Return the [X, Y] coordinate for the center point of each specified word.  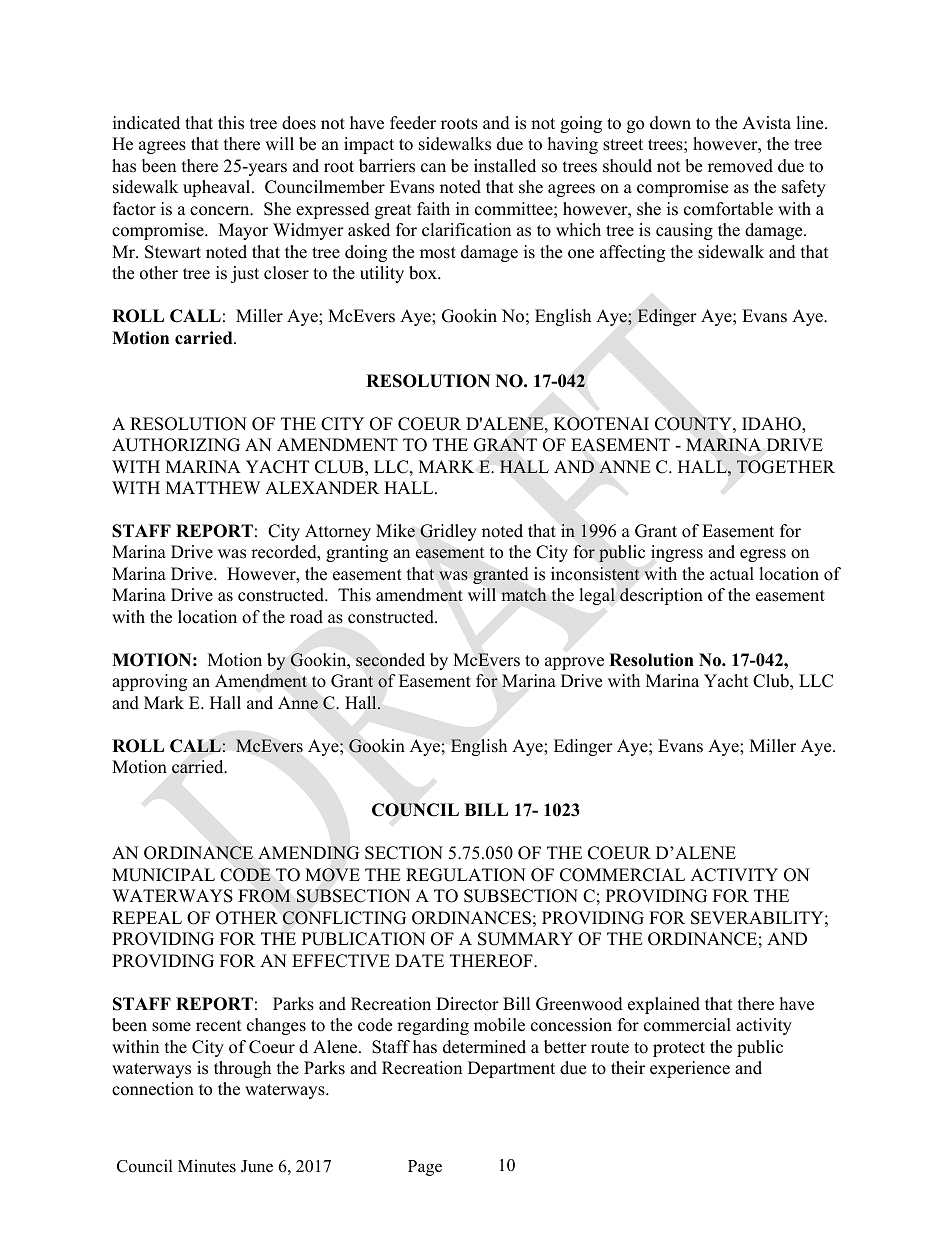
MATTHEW [213, 487]
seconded [390, 660]
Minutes [207, 1166]
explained [664, 1005]
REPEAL [147, 917]
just [245, 274]
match [523, 594]
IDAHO [772, 425]
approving [149, 682]
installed [505, 166]
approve [574, 663]
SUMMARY [525, 939]
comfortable [728, 209]
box [424, 273]
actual [732, 574]
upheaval [218, 188]
